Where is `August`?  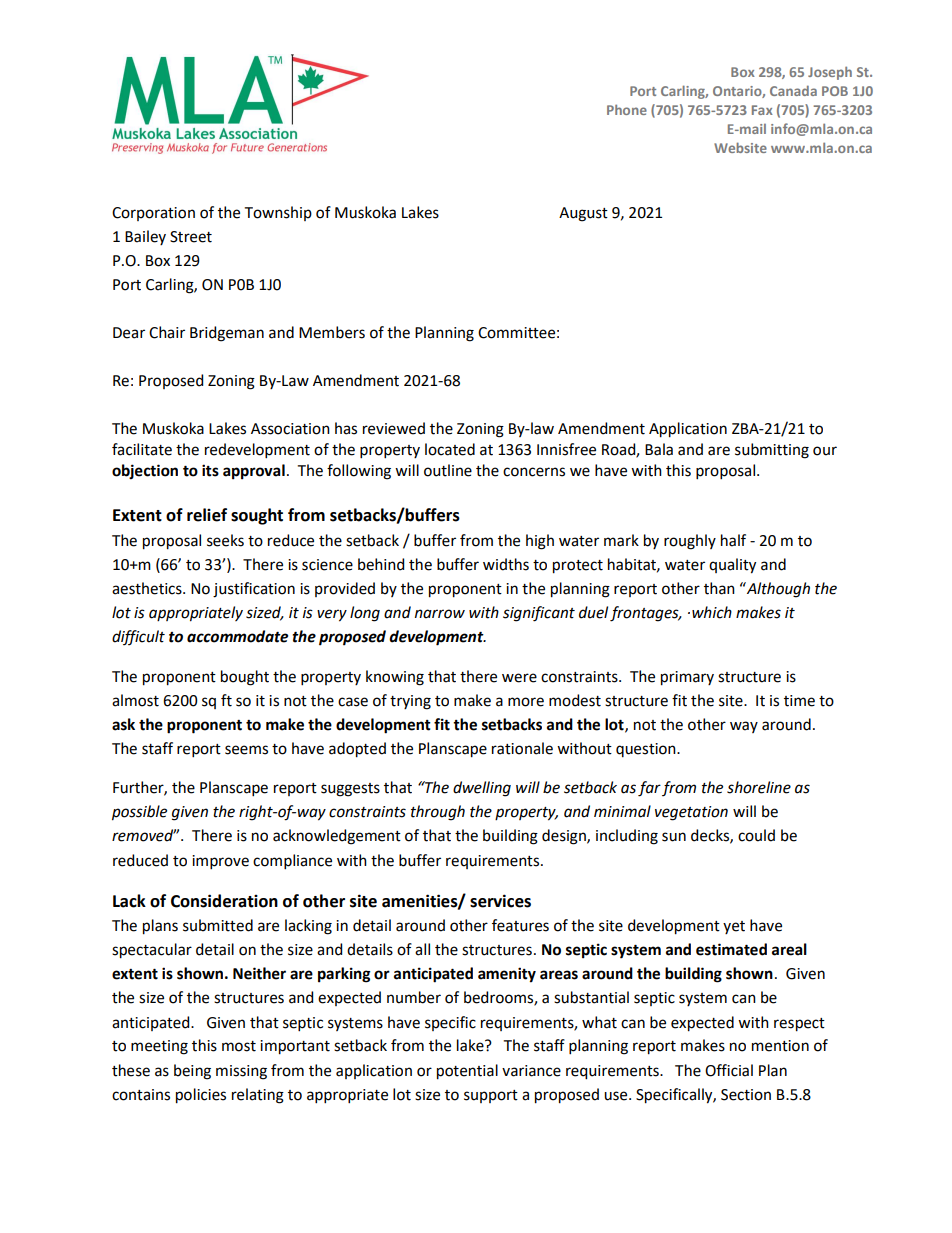
August is located at coordinates (583, 214).
